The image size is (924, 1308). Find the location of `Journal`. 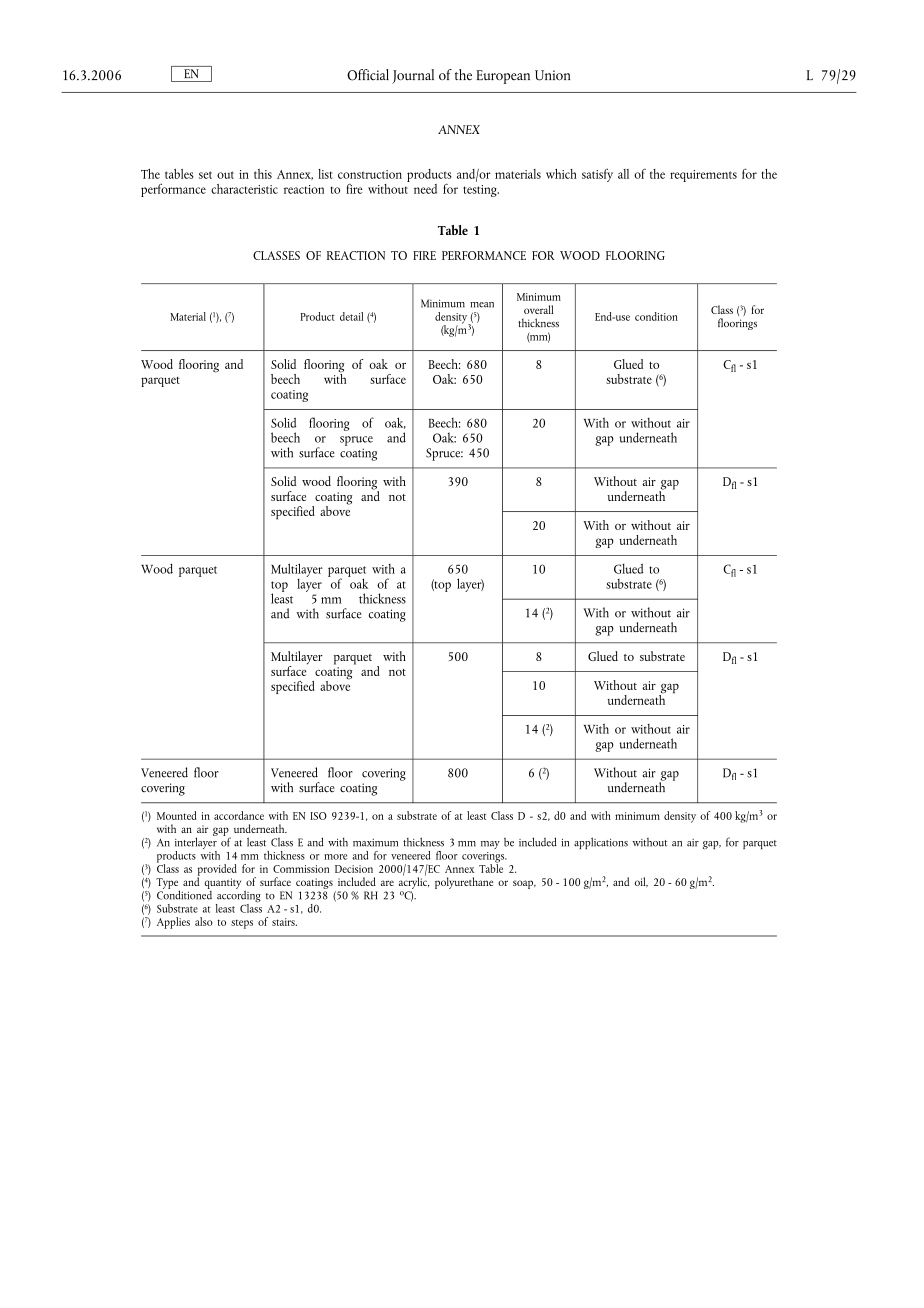

Journal is located at coordinates (413, 76).
